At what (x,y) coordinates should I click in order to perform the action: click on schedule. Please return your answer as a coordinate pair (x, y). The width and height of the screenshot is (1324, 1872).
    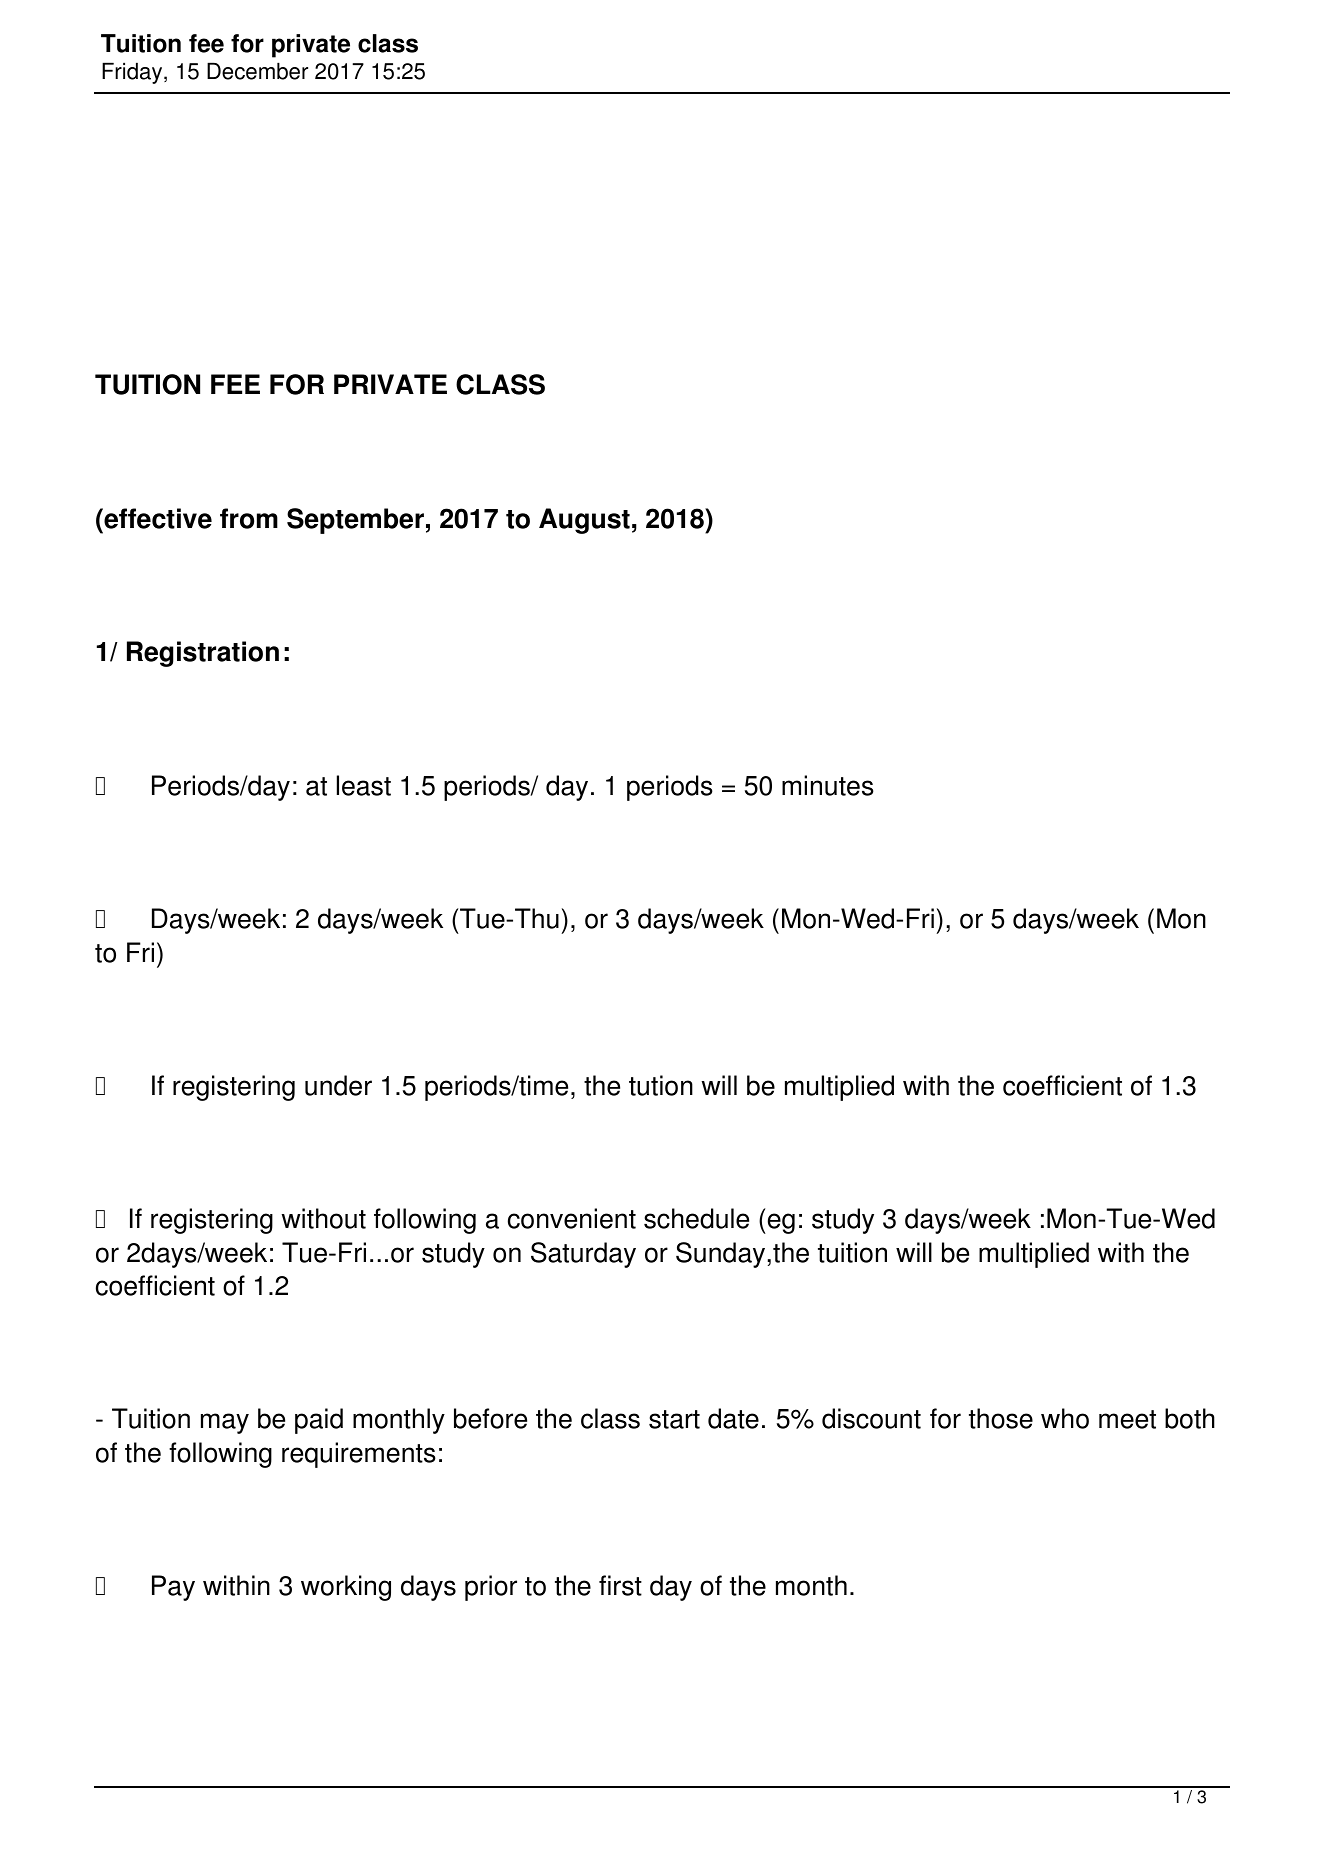
    Looking at the image, I should click on (696, 1218).
